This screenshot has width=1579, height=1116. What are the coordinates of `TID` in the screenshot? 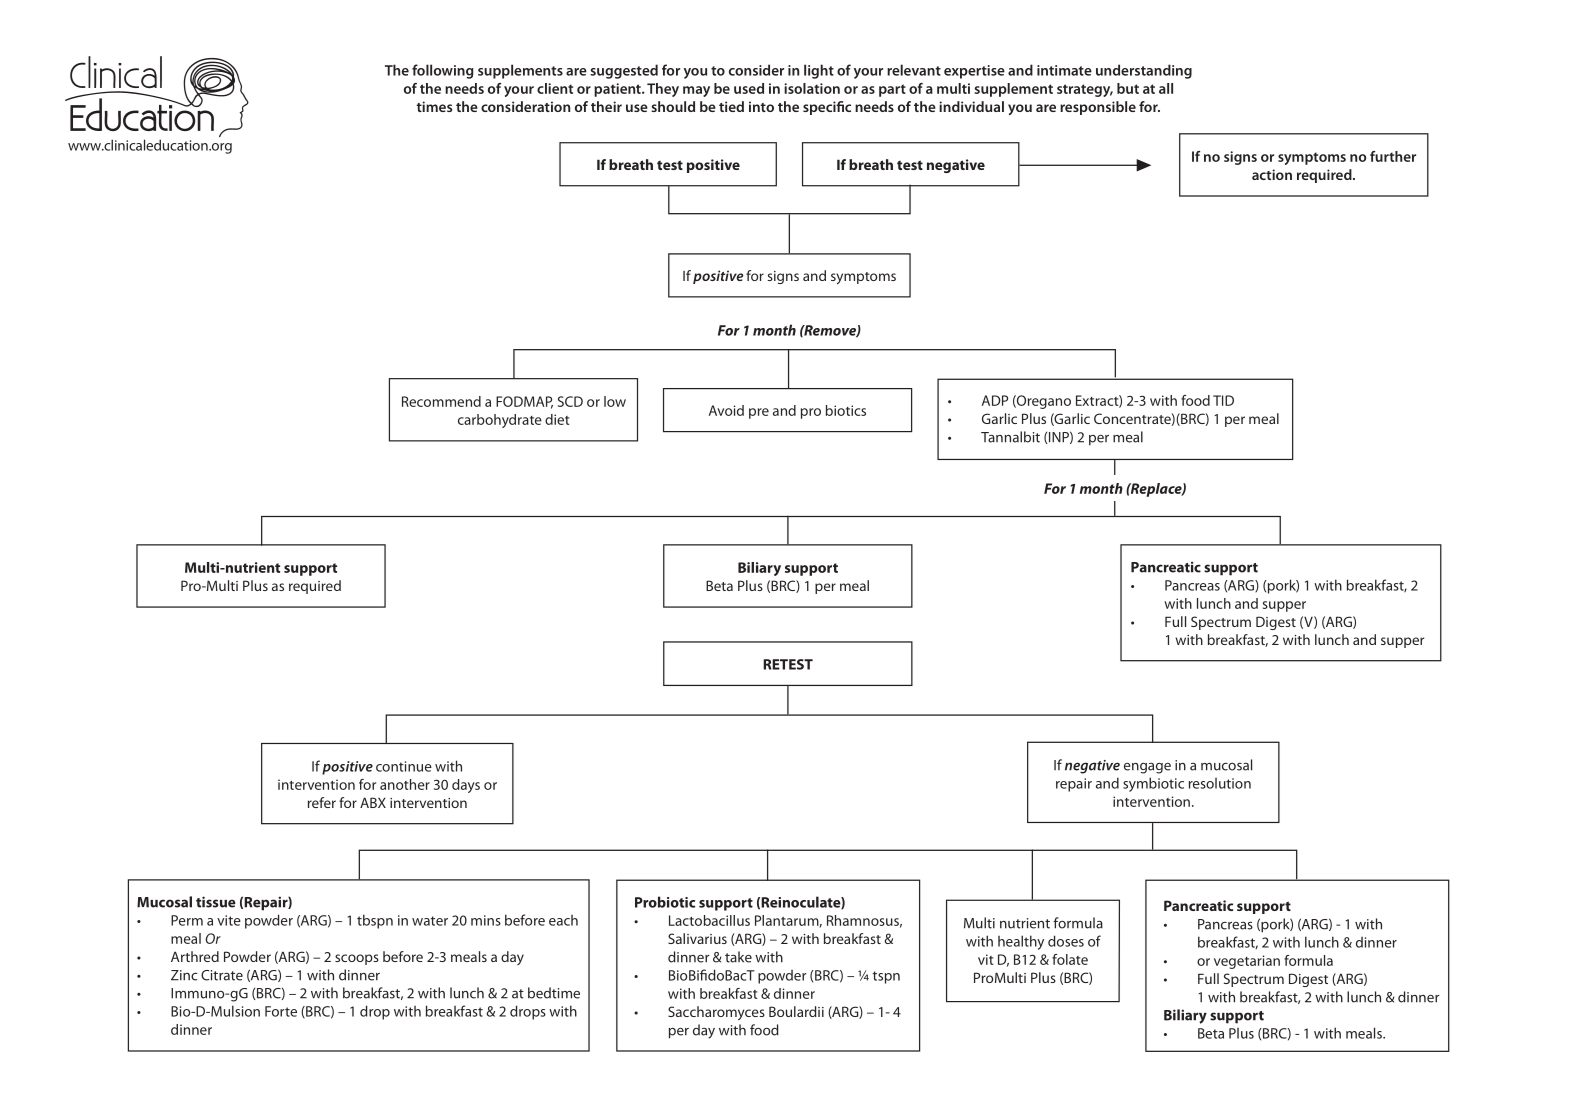 It's located at (1223, 400).
